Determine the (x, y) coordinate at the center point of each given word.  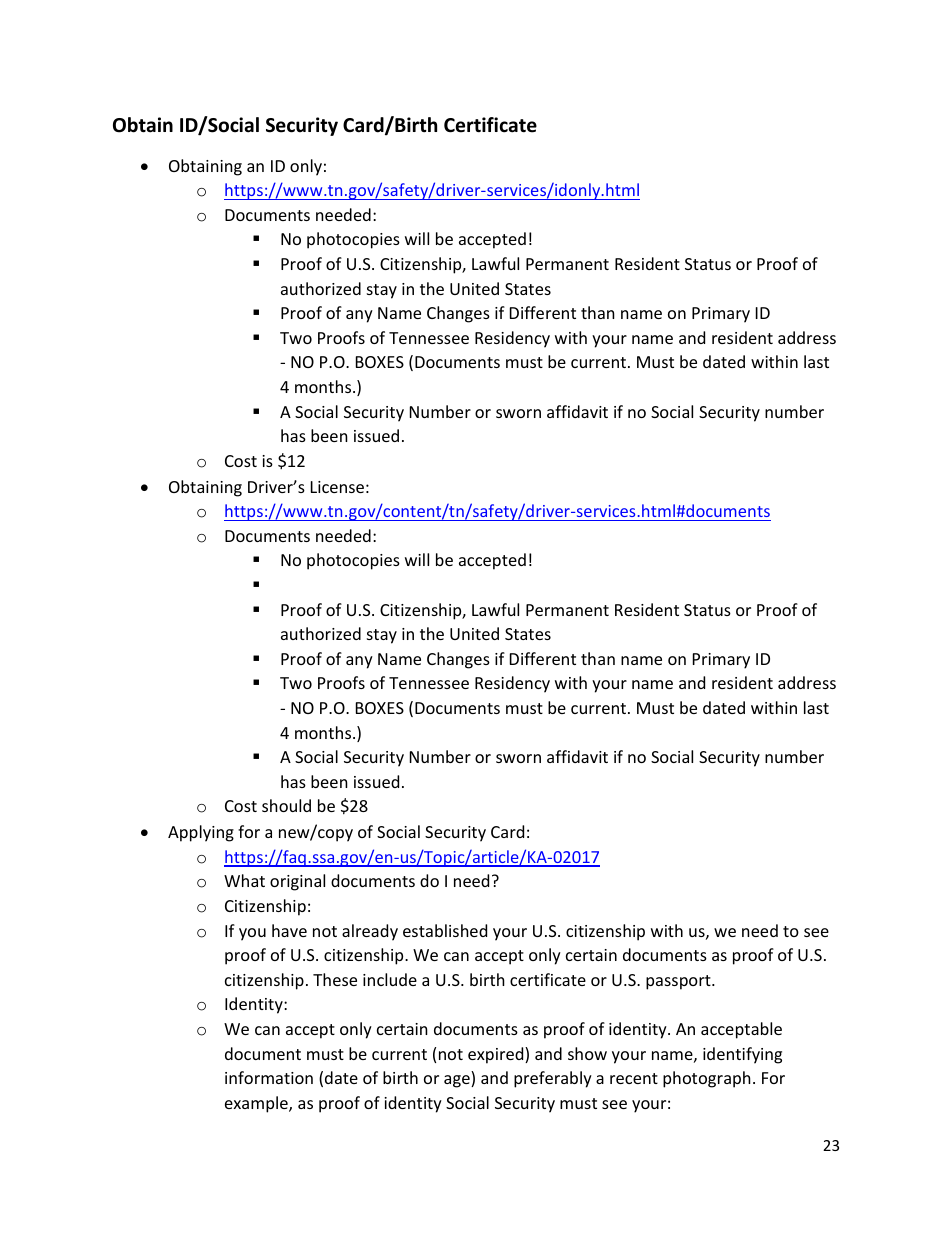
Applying (201, 833)
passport (679, 982)
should (286, 805)
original (297, 882)
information (269, 1077)
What (244, 880)
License (337, 487)
